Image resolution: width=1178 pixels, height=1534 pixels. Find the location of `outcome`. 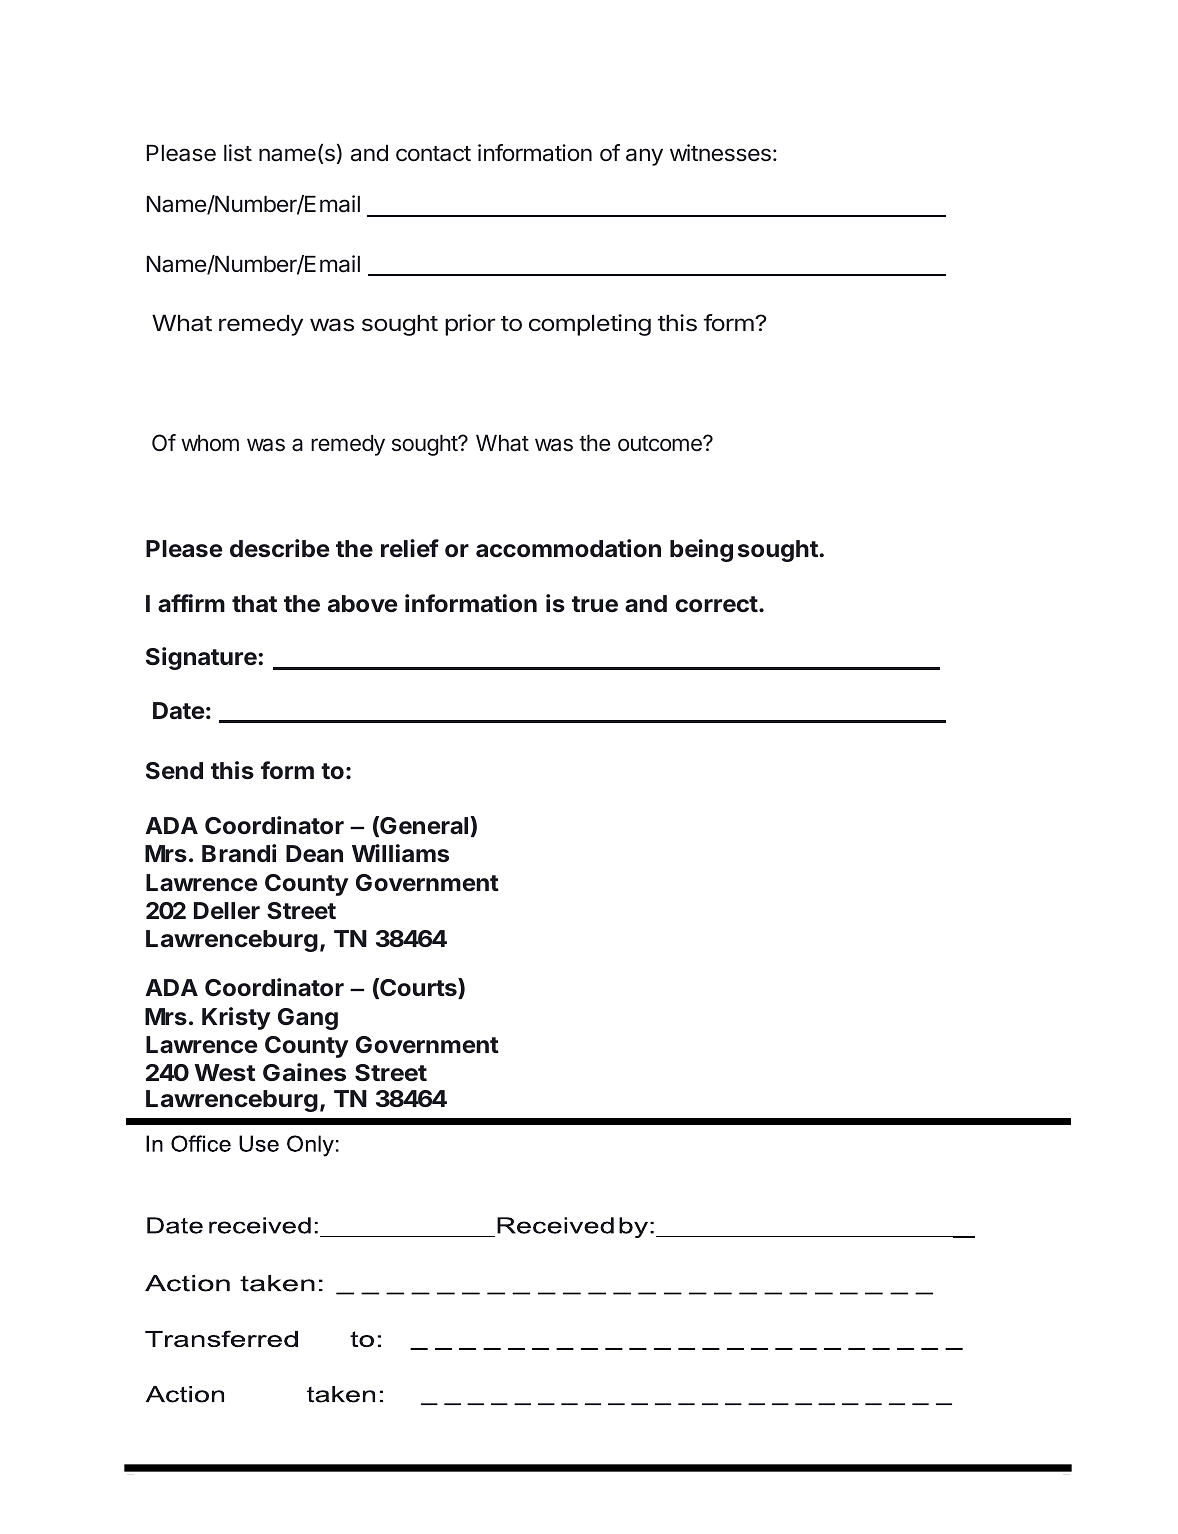

outcome is located at coordinates (661, 444).
